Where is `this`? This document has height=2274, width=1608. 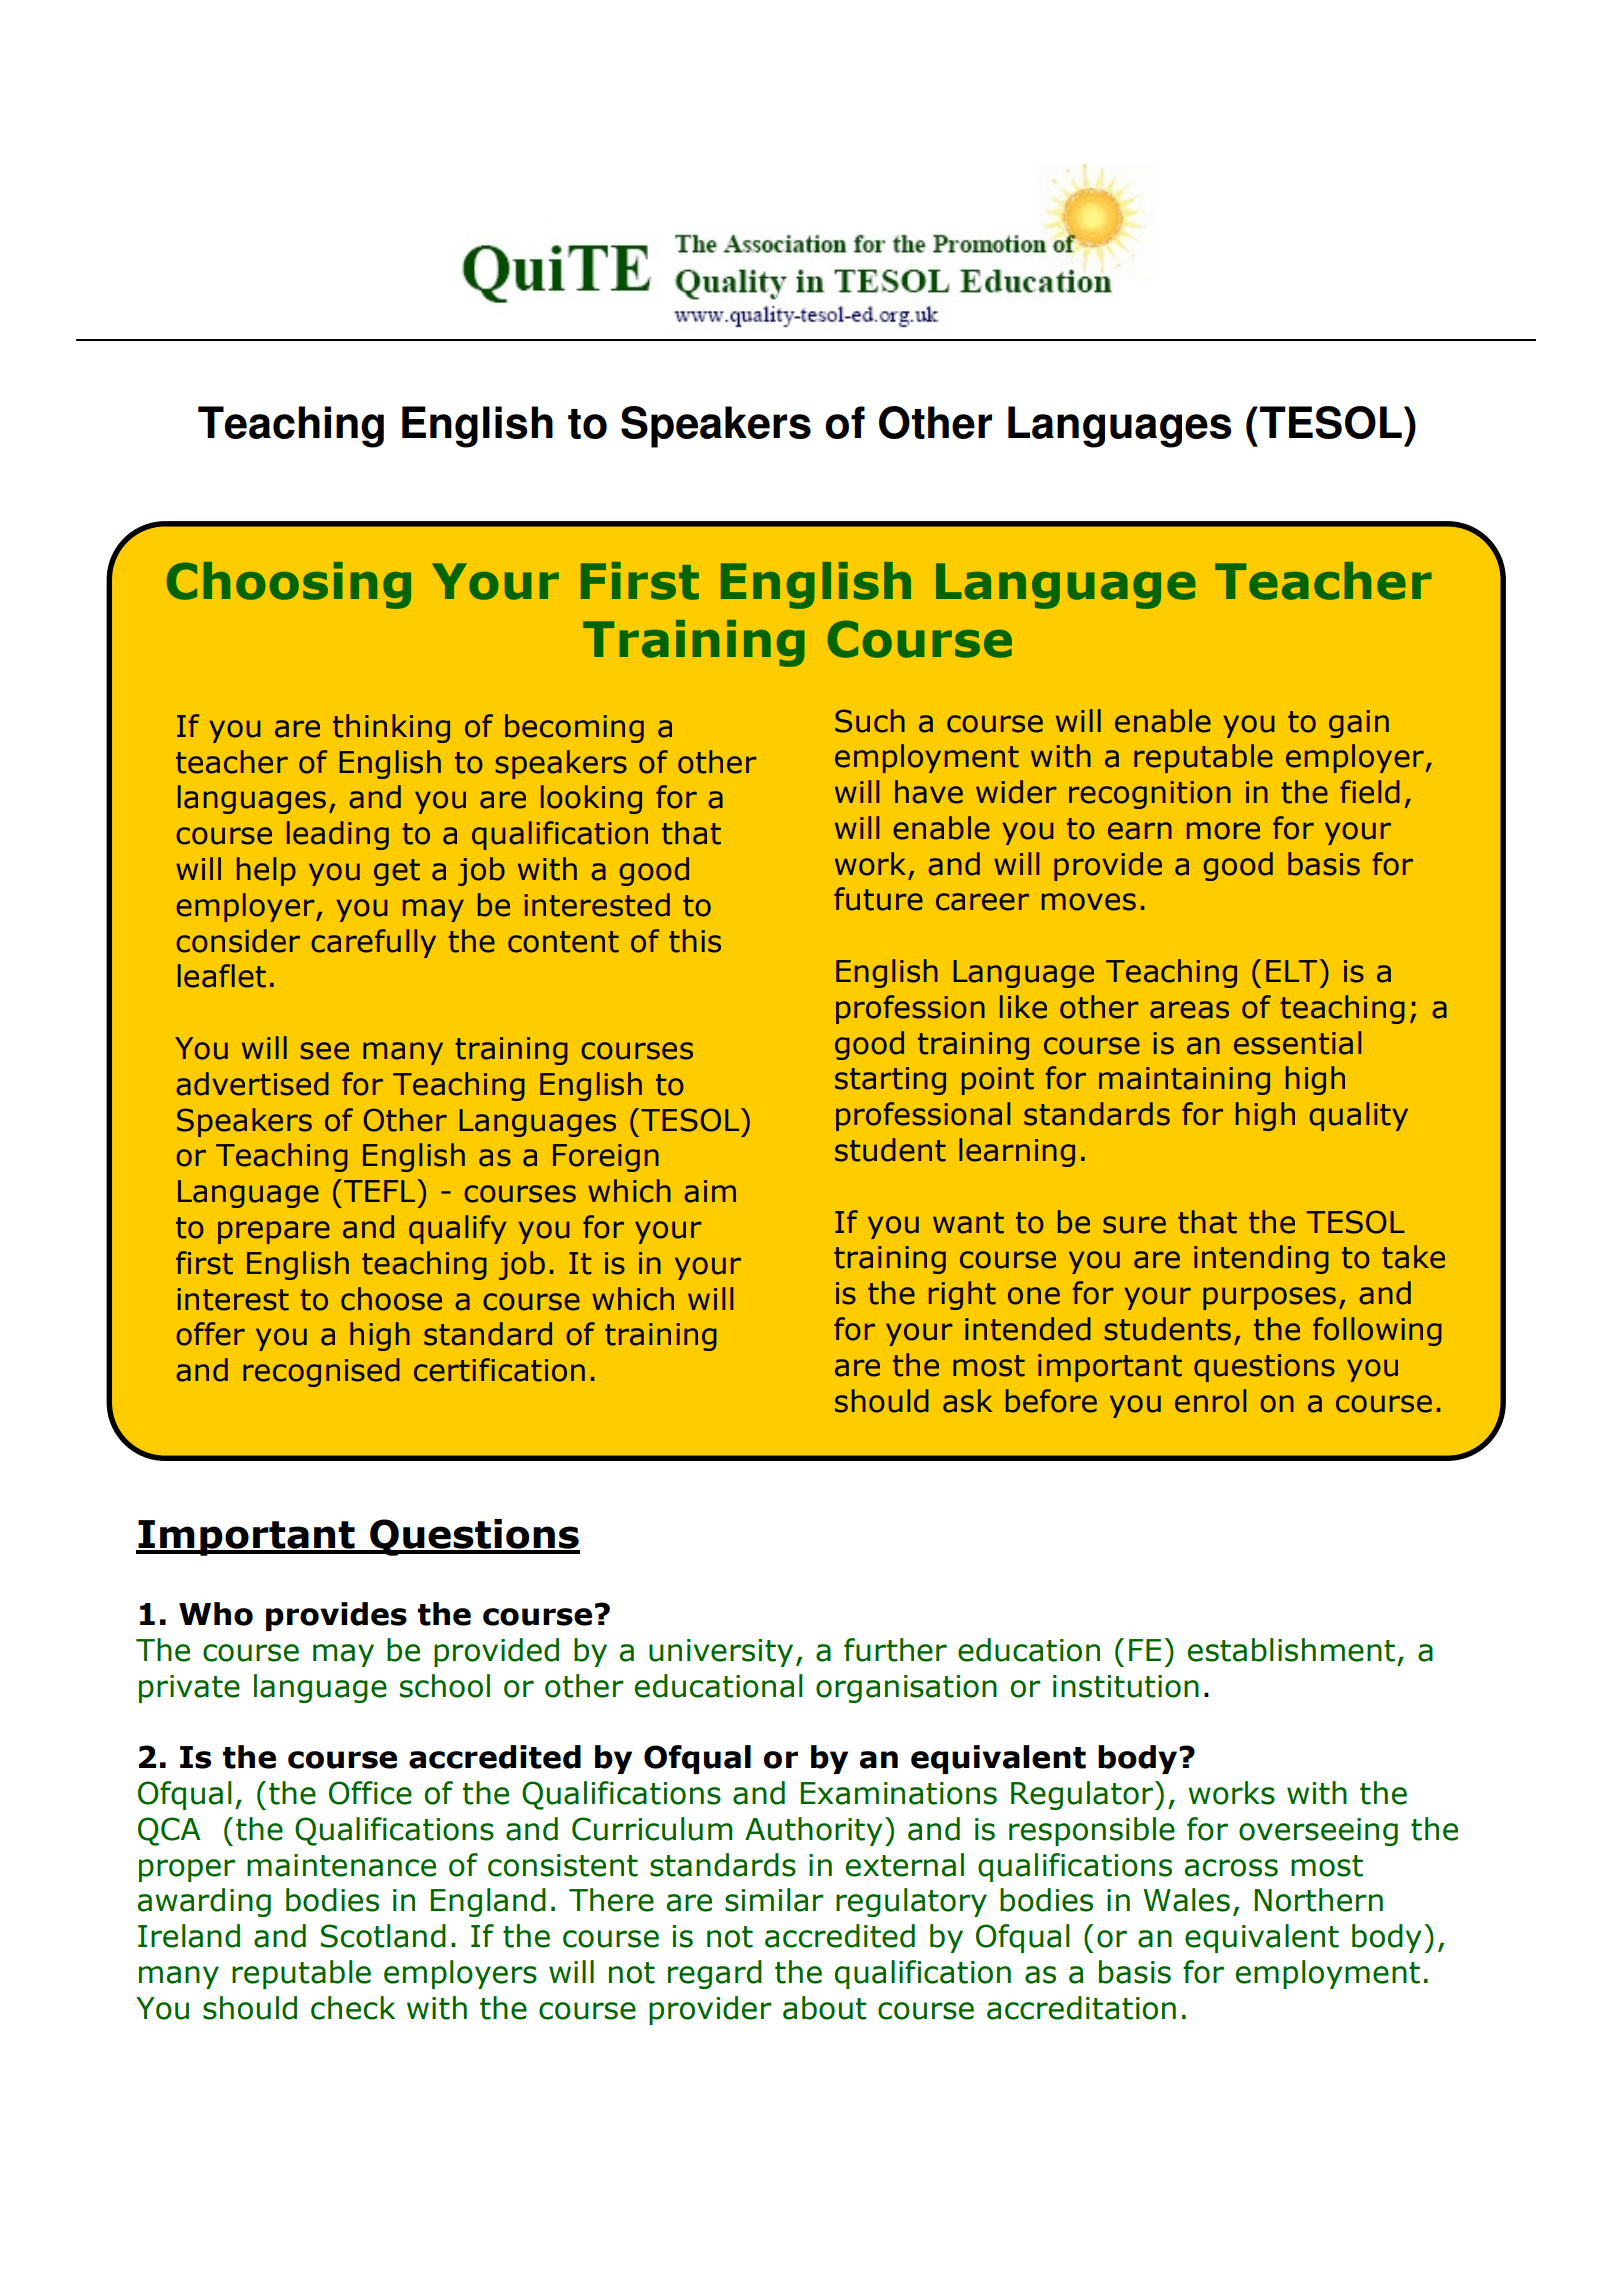
this is located at coordinates (695, 941).
